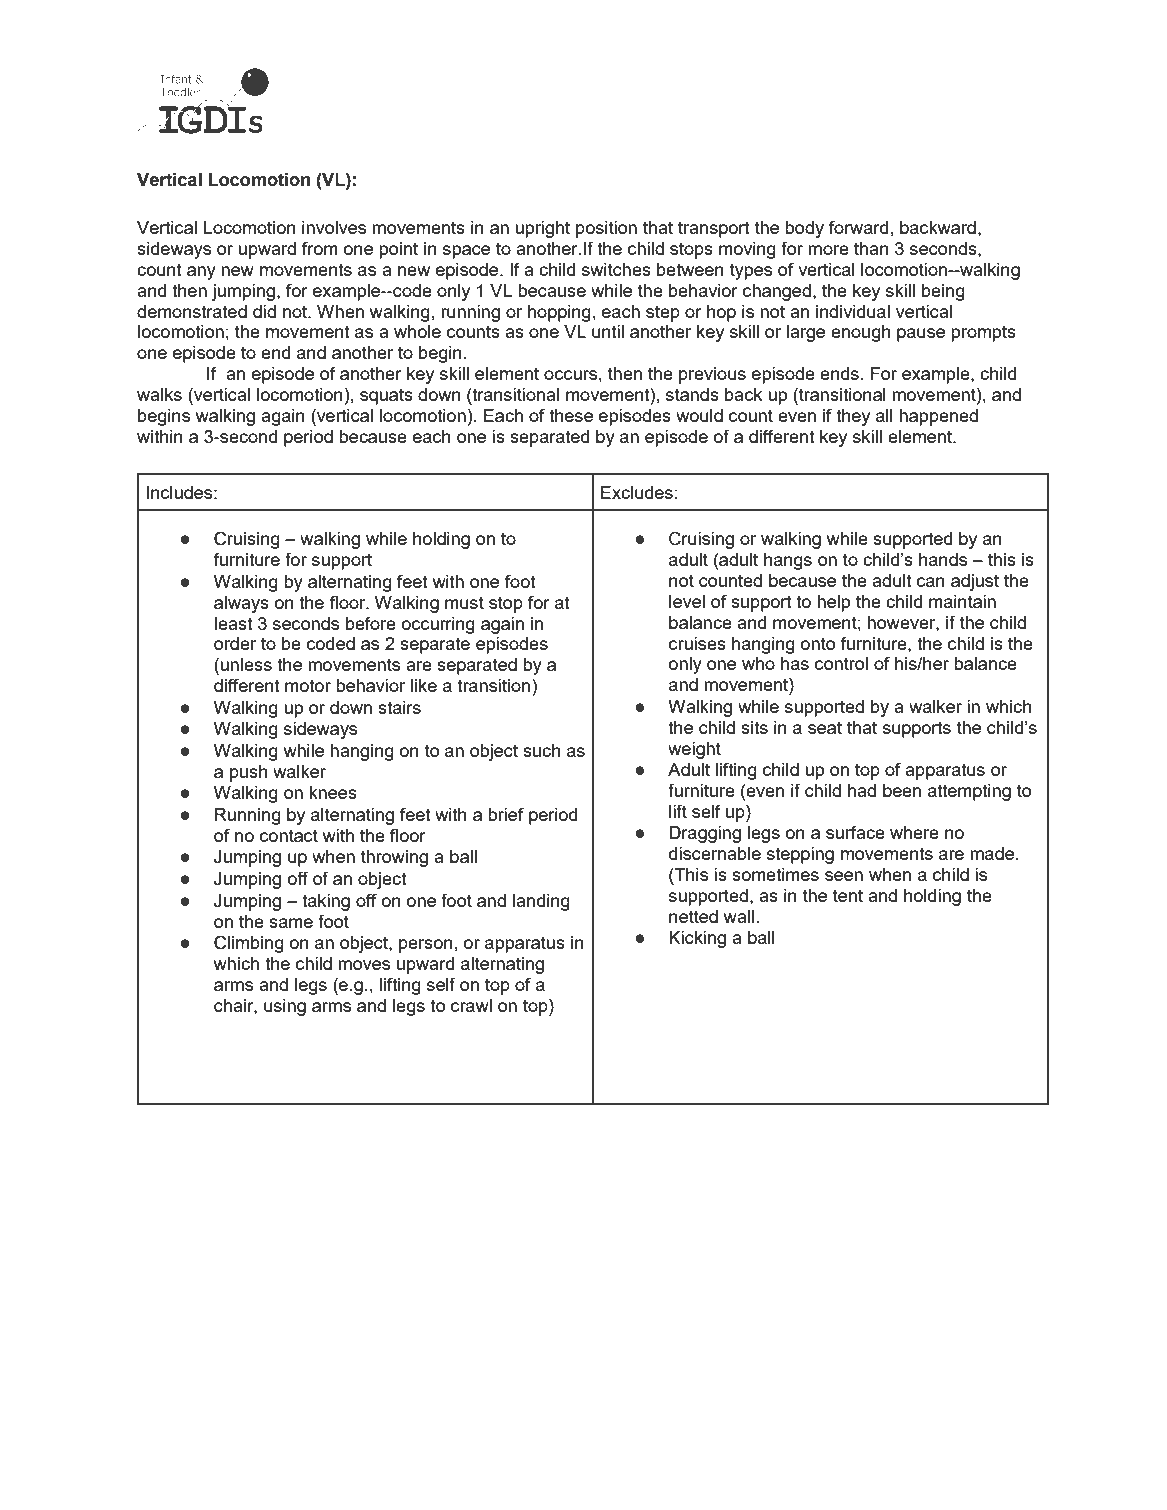 Image resolution: width=1167 pixels, height=1510 pixels. What do you see at coordinates (233, 623) in the document?
I see `least` at bounding box center [233, 623].
